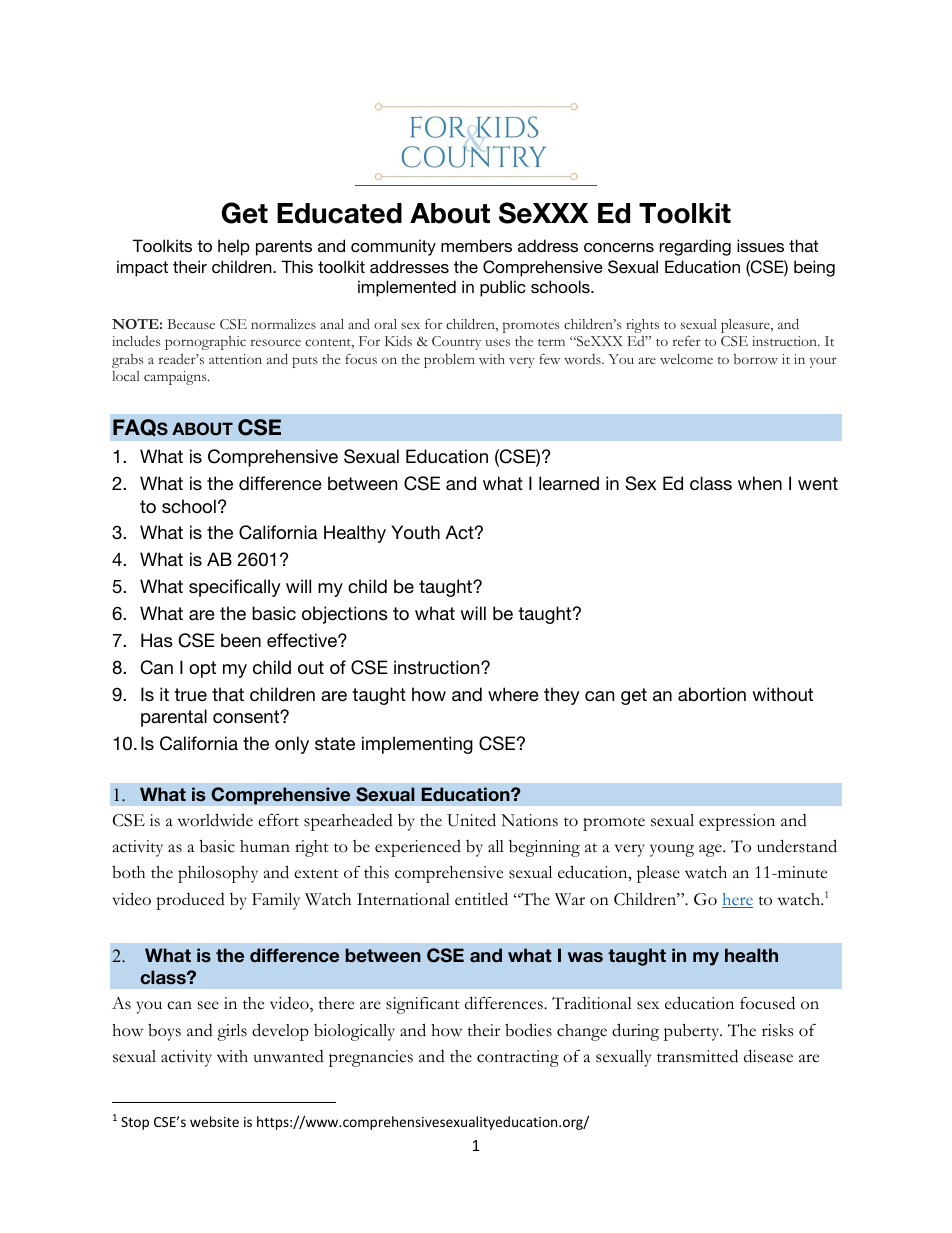 This image has height=1233, width=952. Describe the element at coordinates (235, 588) in the image. I see `specifically` at that location.
